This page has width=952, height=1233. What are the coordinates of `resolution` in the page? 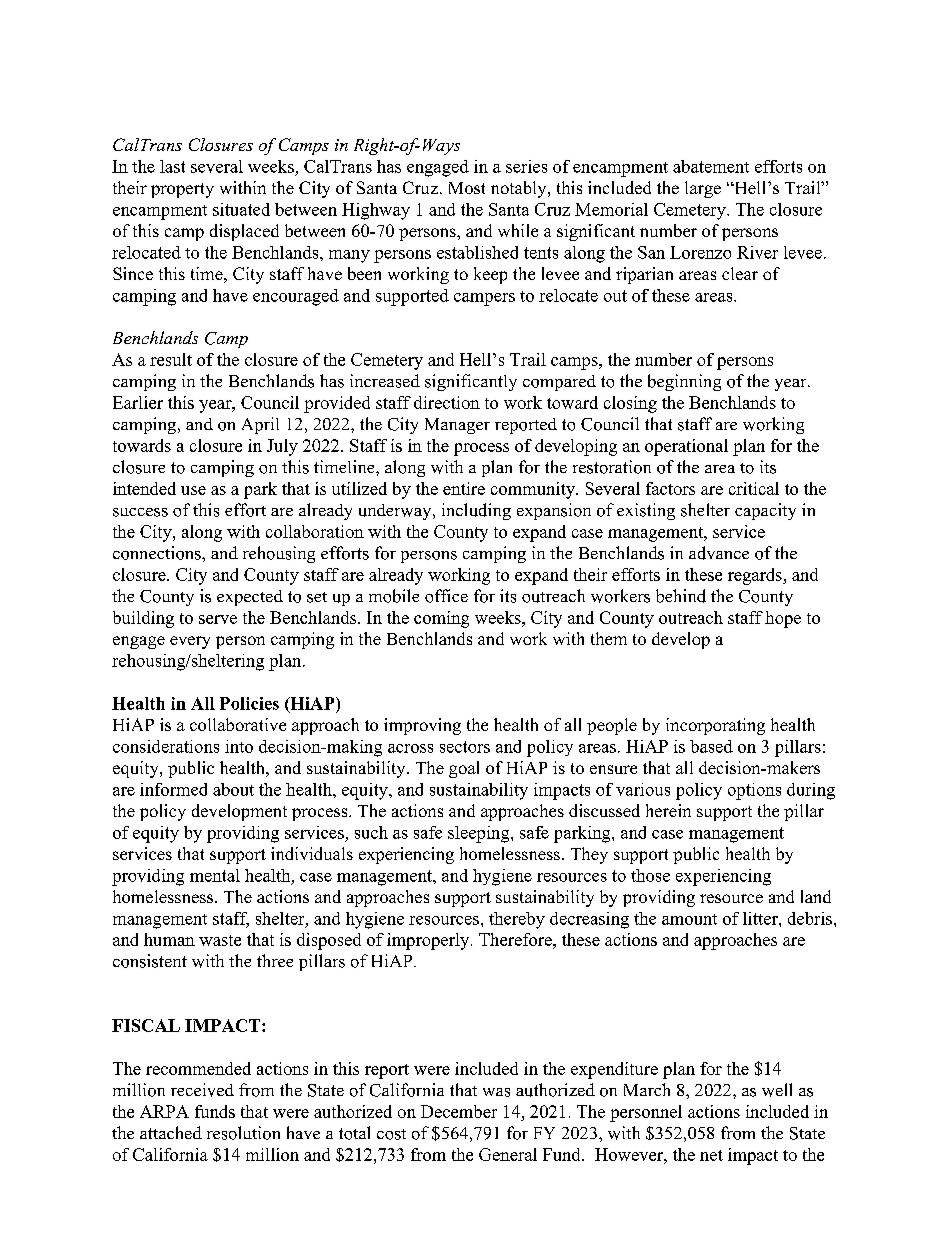 It's located at (243, 1133).
